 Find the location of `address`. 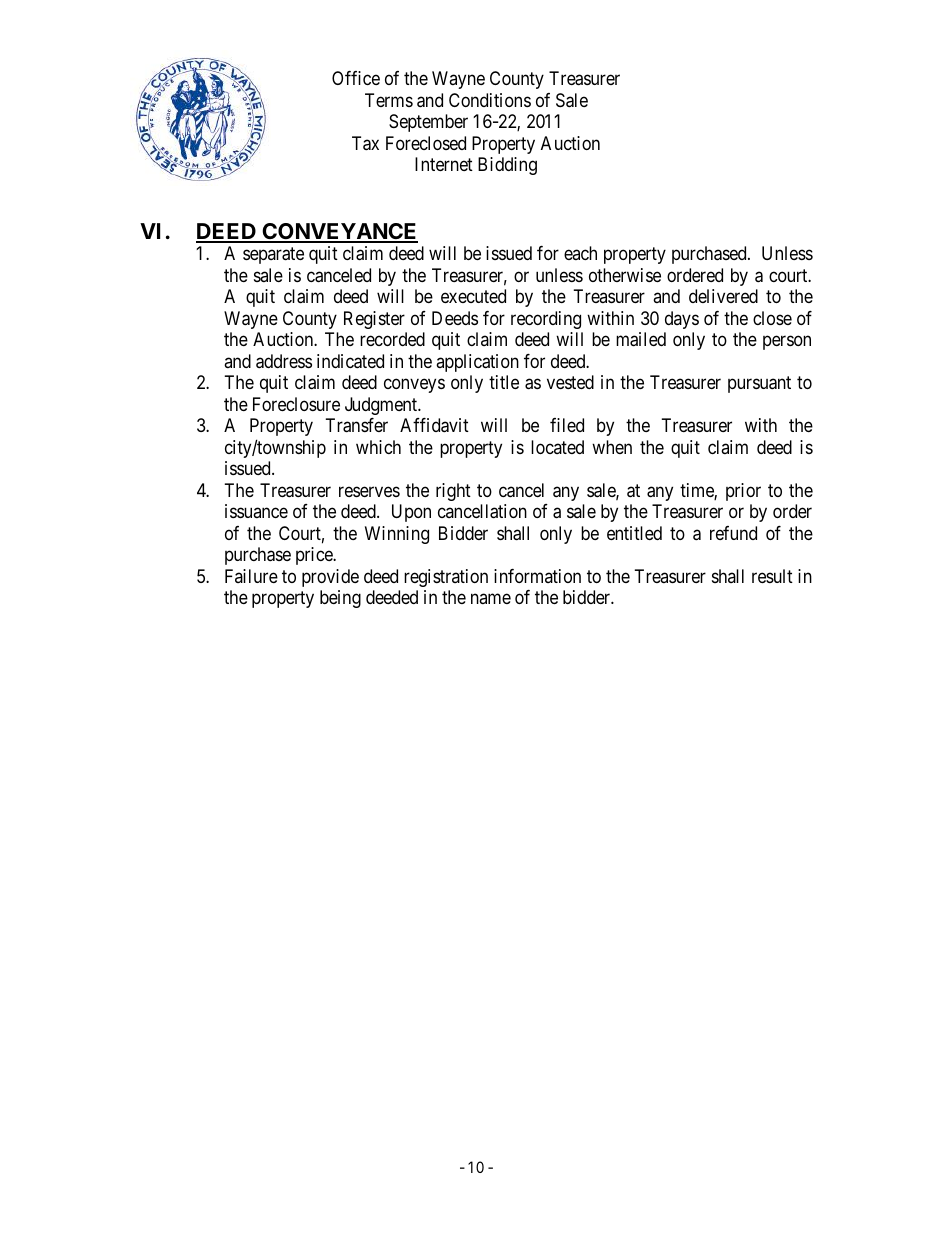

address is located at coordinates (284, 361).
